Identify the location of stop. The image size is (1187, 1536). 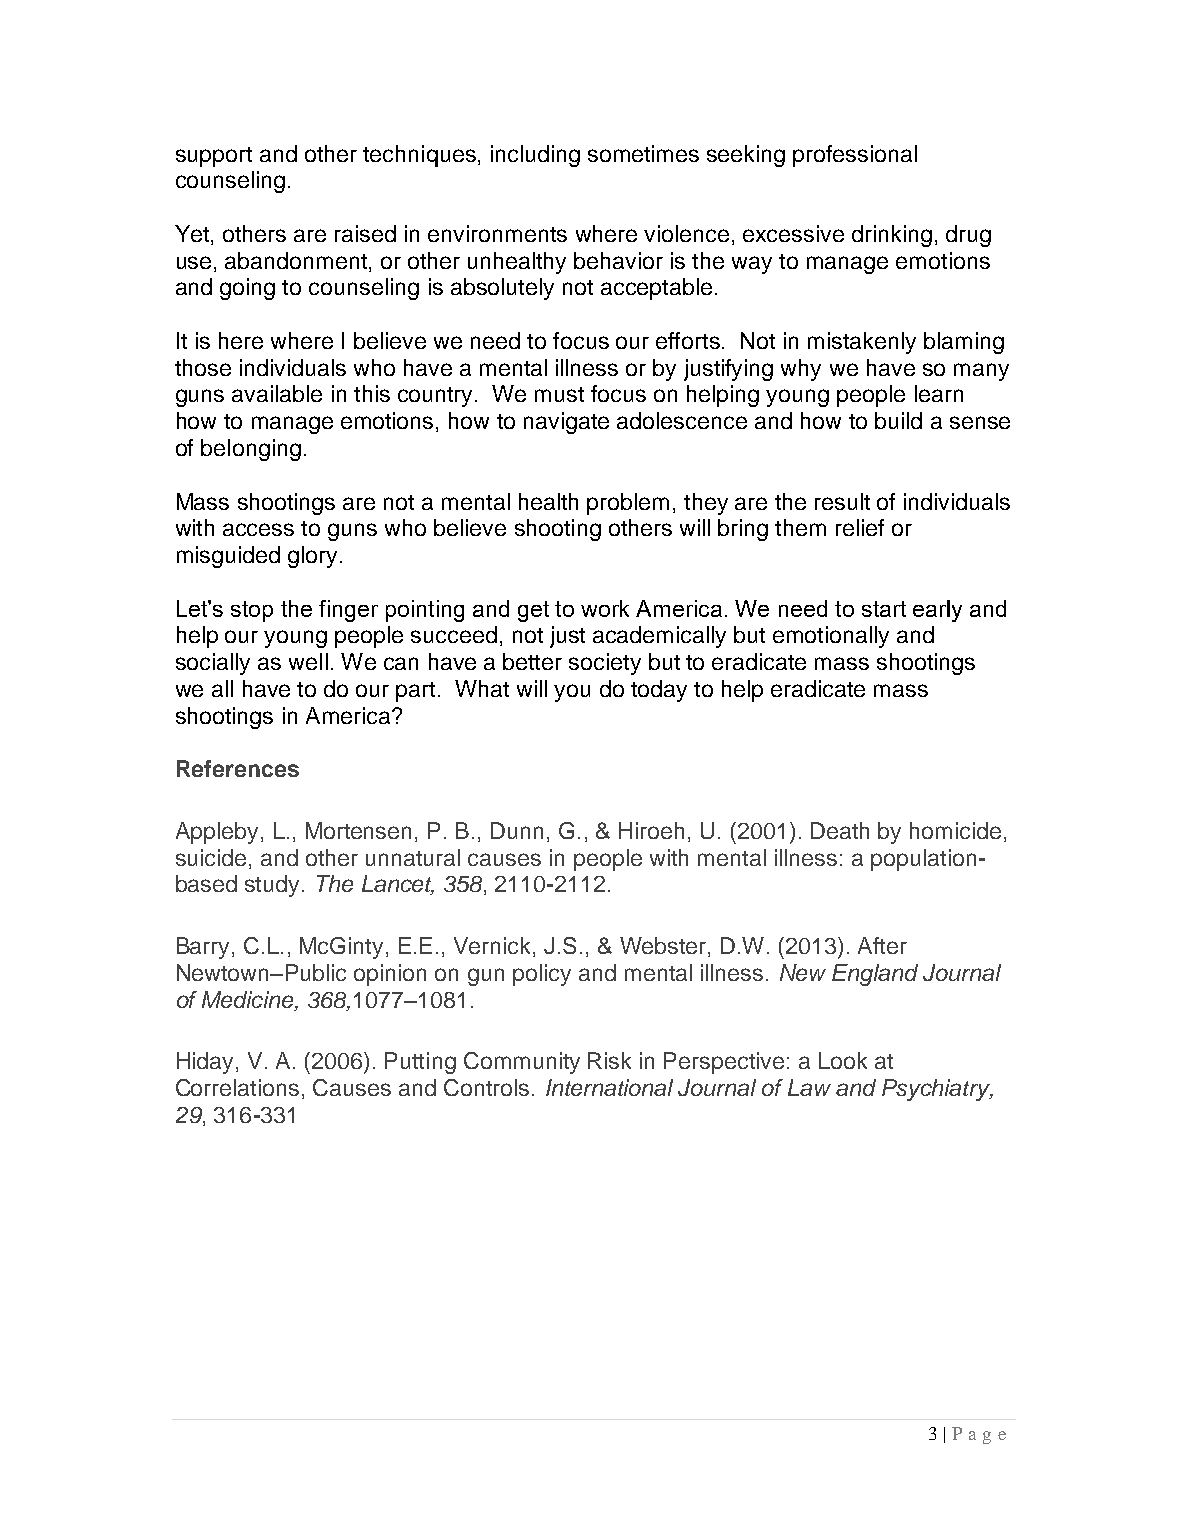
(252, 611).
